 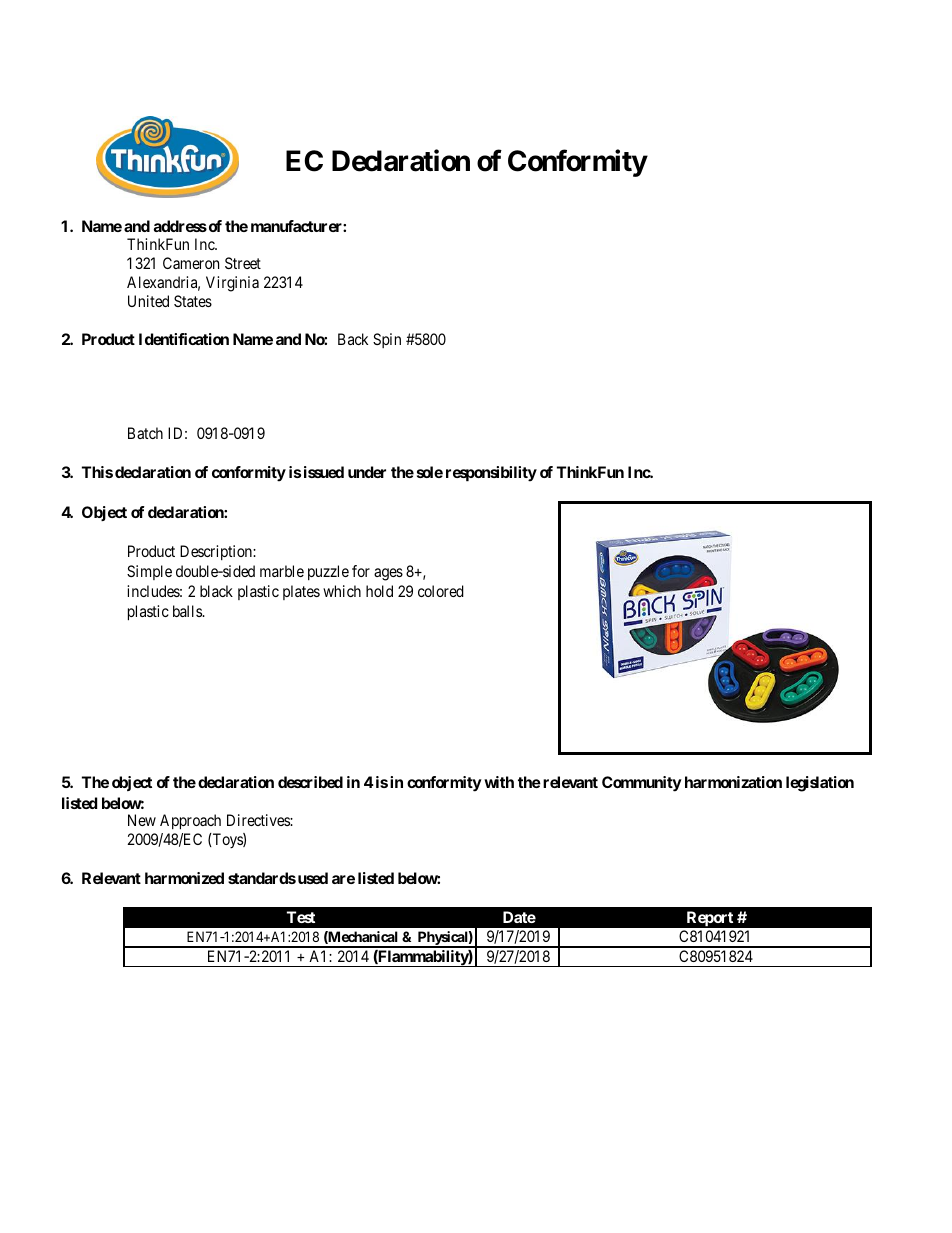 What do you see at coordinates (243, 263) in the screenshot?
I see `Street` at bounding box center [243, 263].
